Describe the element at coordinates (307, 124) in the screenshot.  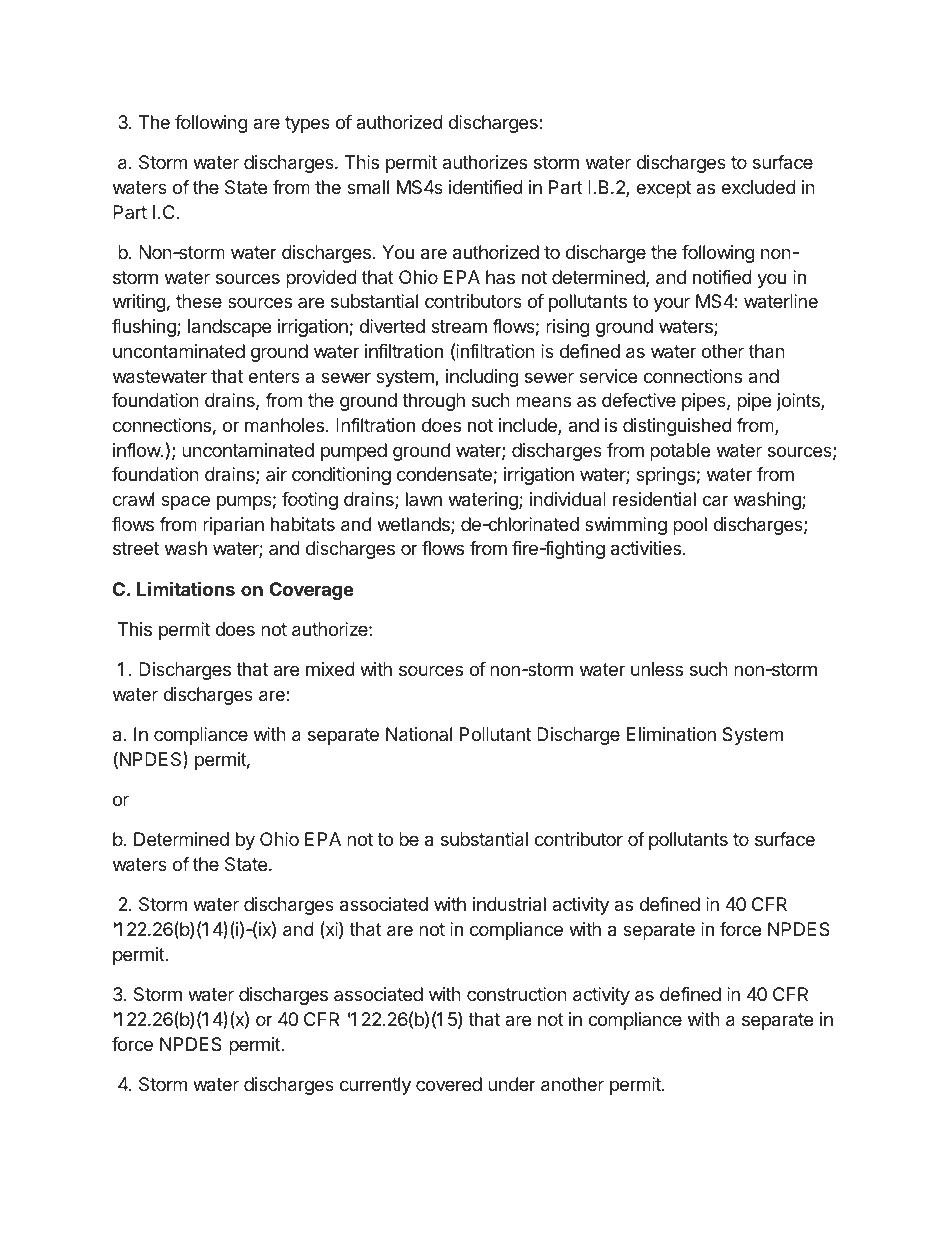
I see `types` at that location.
